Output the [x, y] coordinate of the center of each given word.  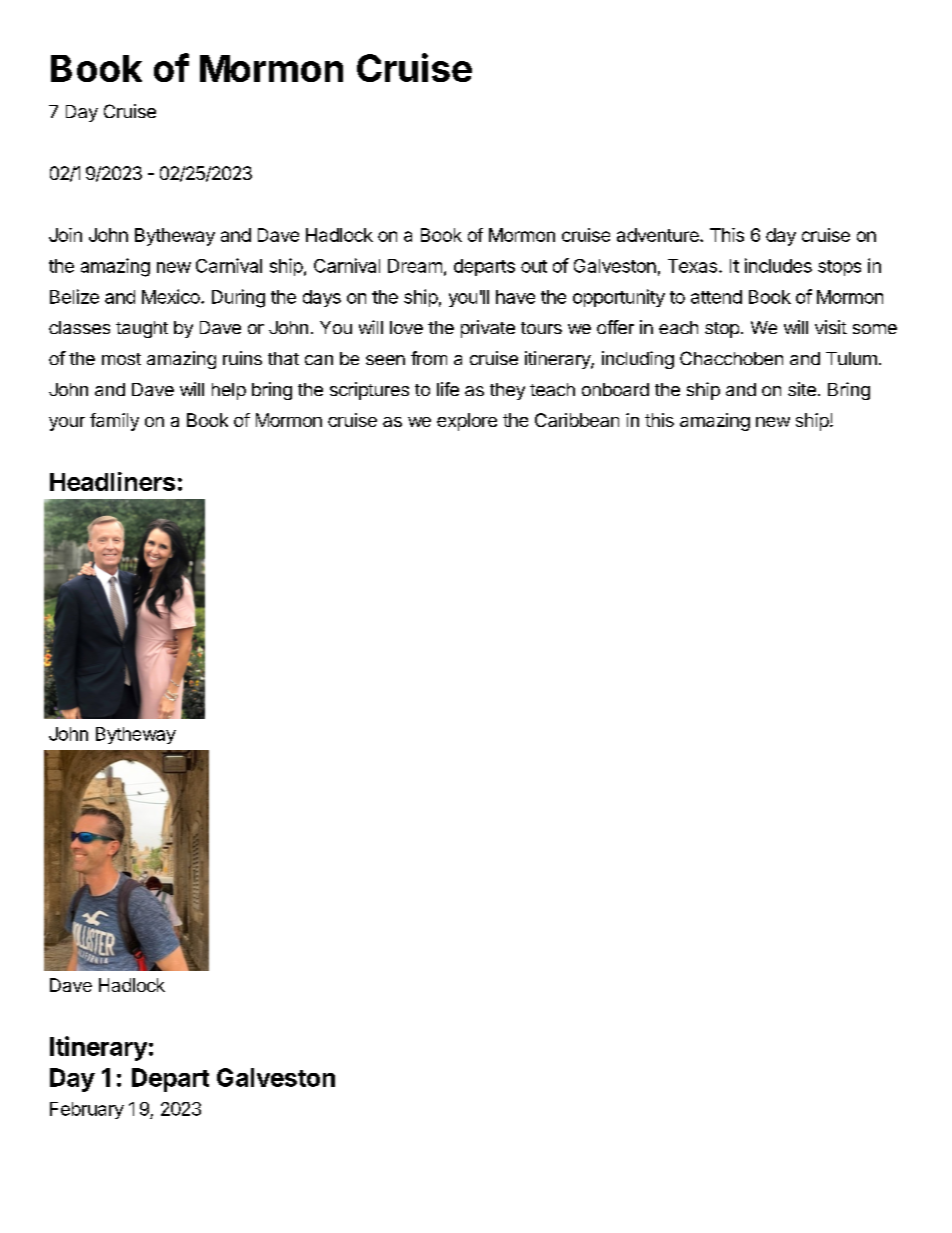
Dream [415, 266]
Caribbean [577, 420]
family [114, 422]
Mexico [172, 296]
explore [467, 422]
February [87, 1110]
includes [778, 265]
